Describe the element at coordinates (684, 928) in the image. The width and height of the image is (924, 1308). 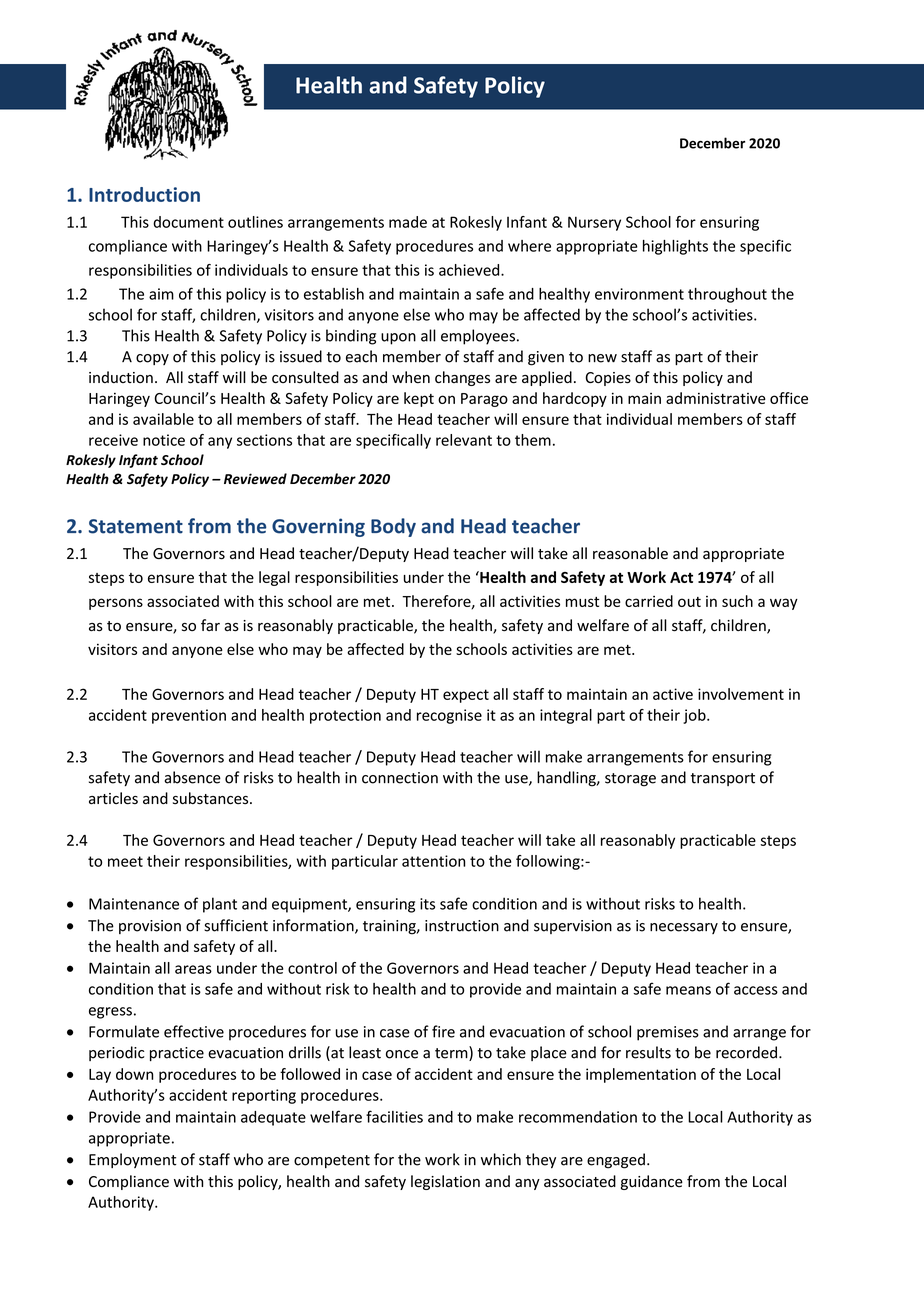
I see `necessary` at that location.
